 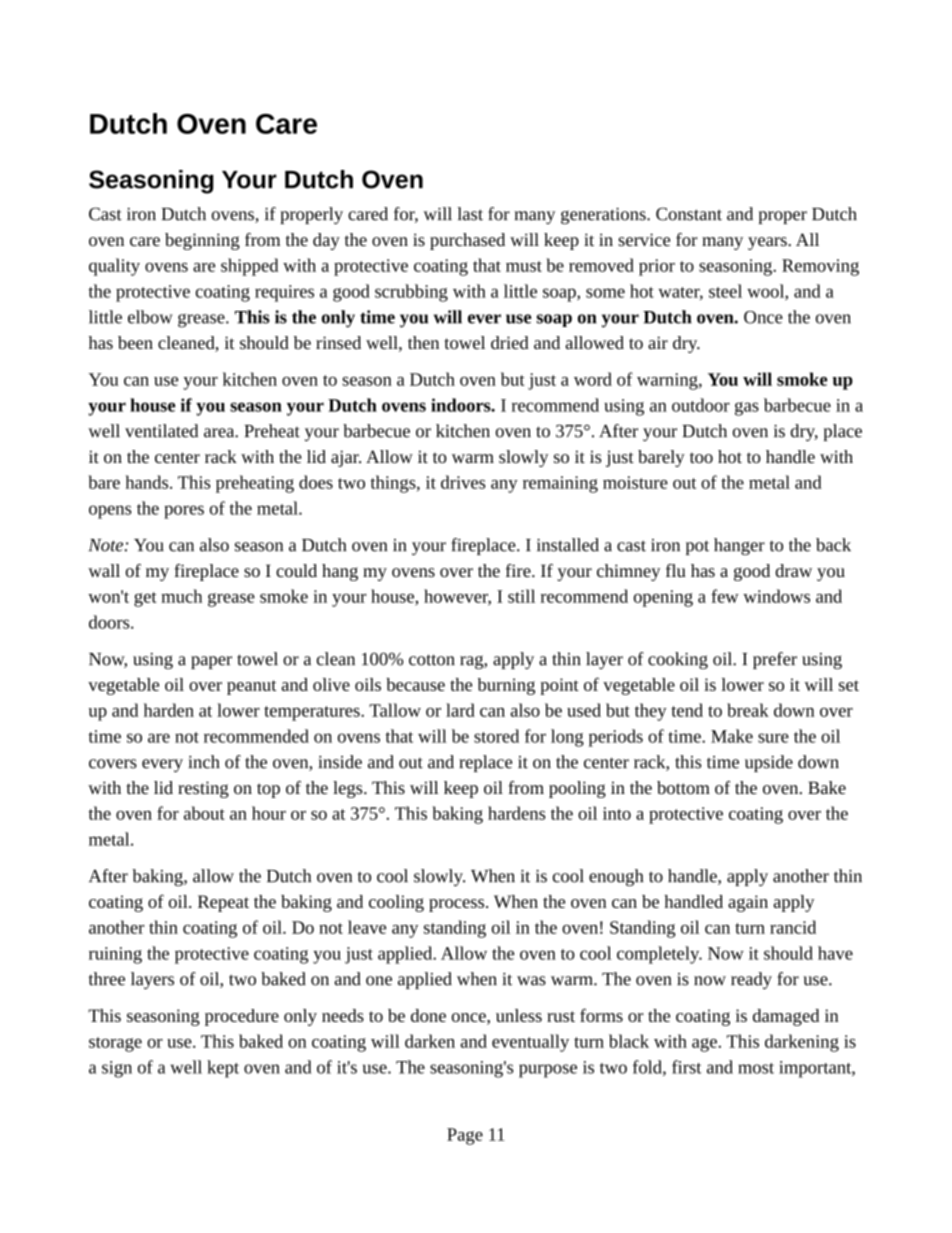 What do you see at coordinates (223, 1069) in the screenshot?
I see `kept` at bounding box center [223, 1069].
